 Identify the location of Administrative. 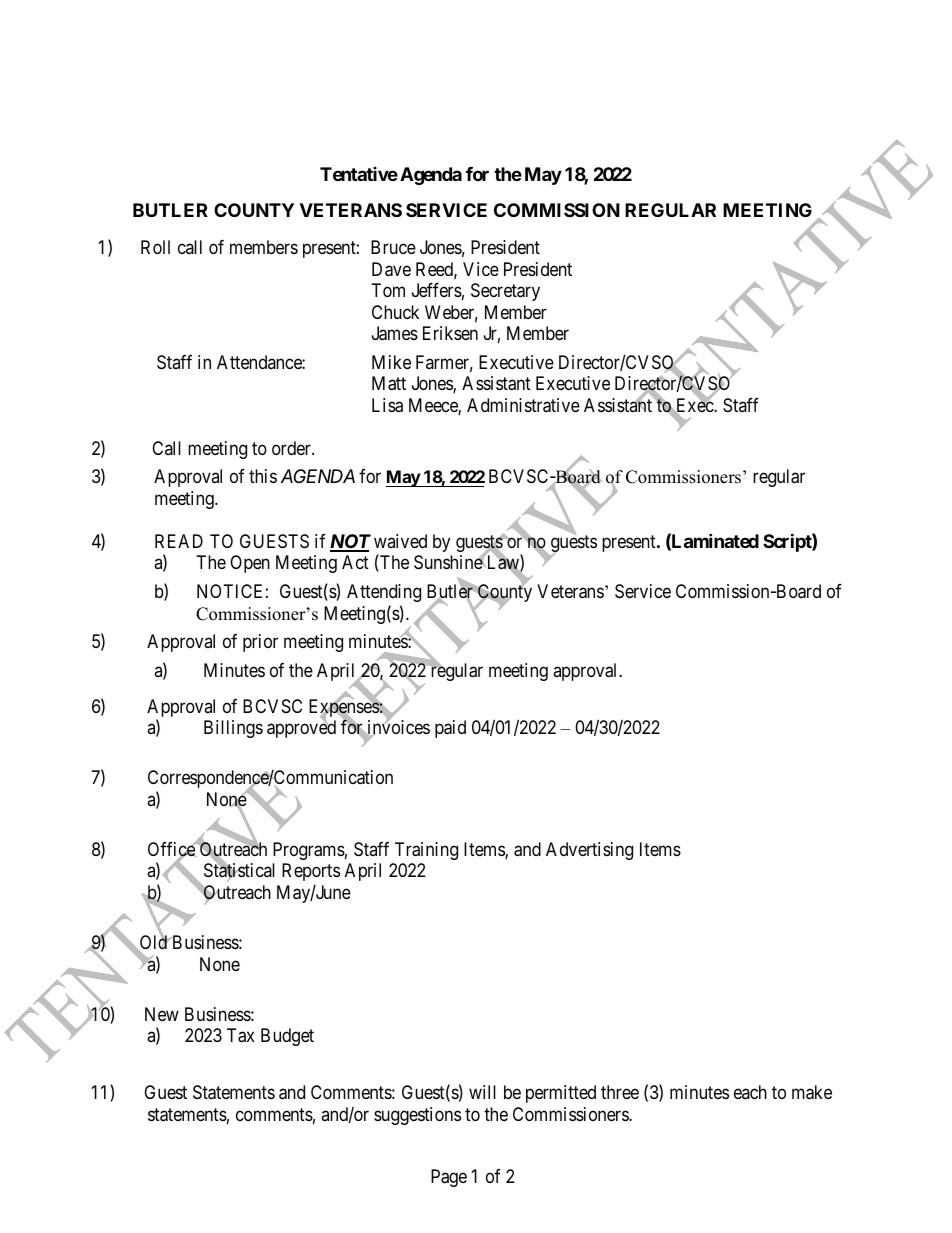
(523, 405).
